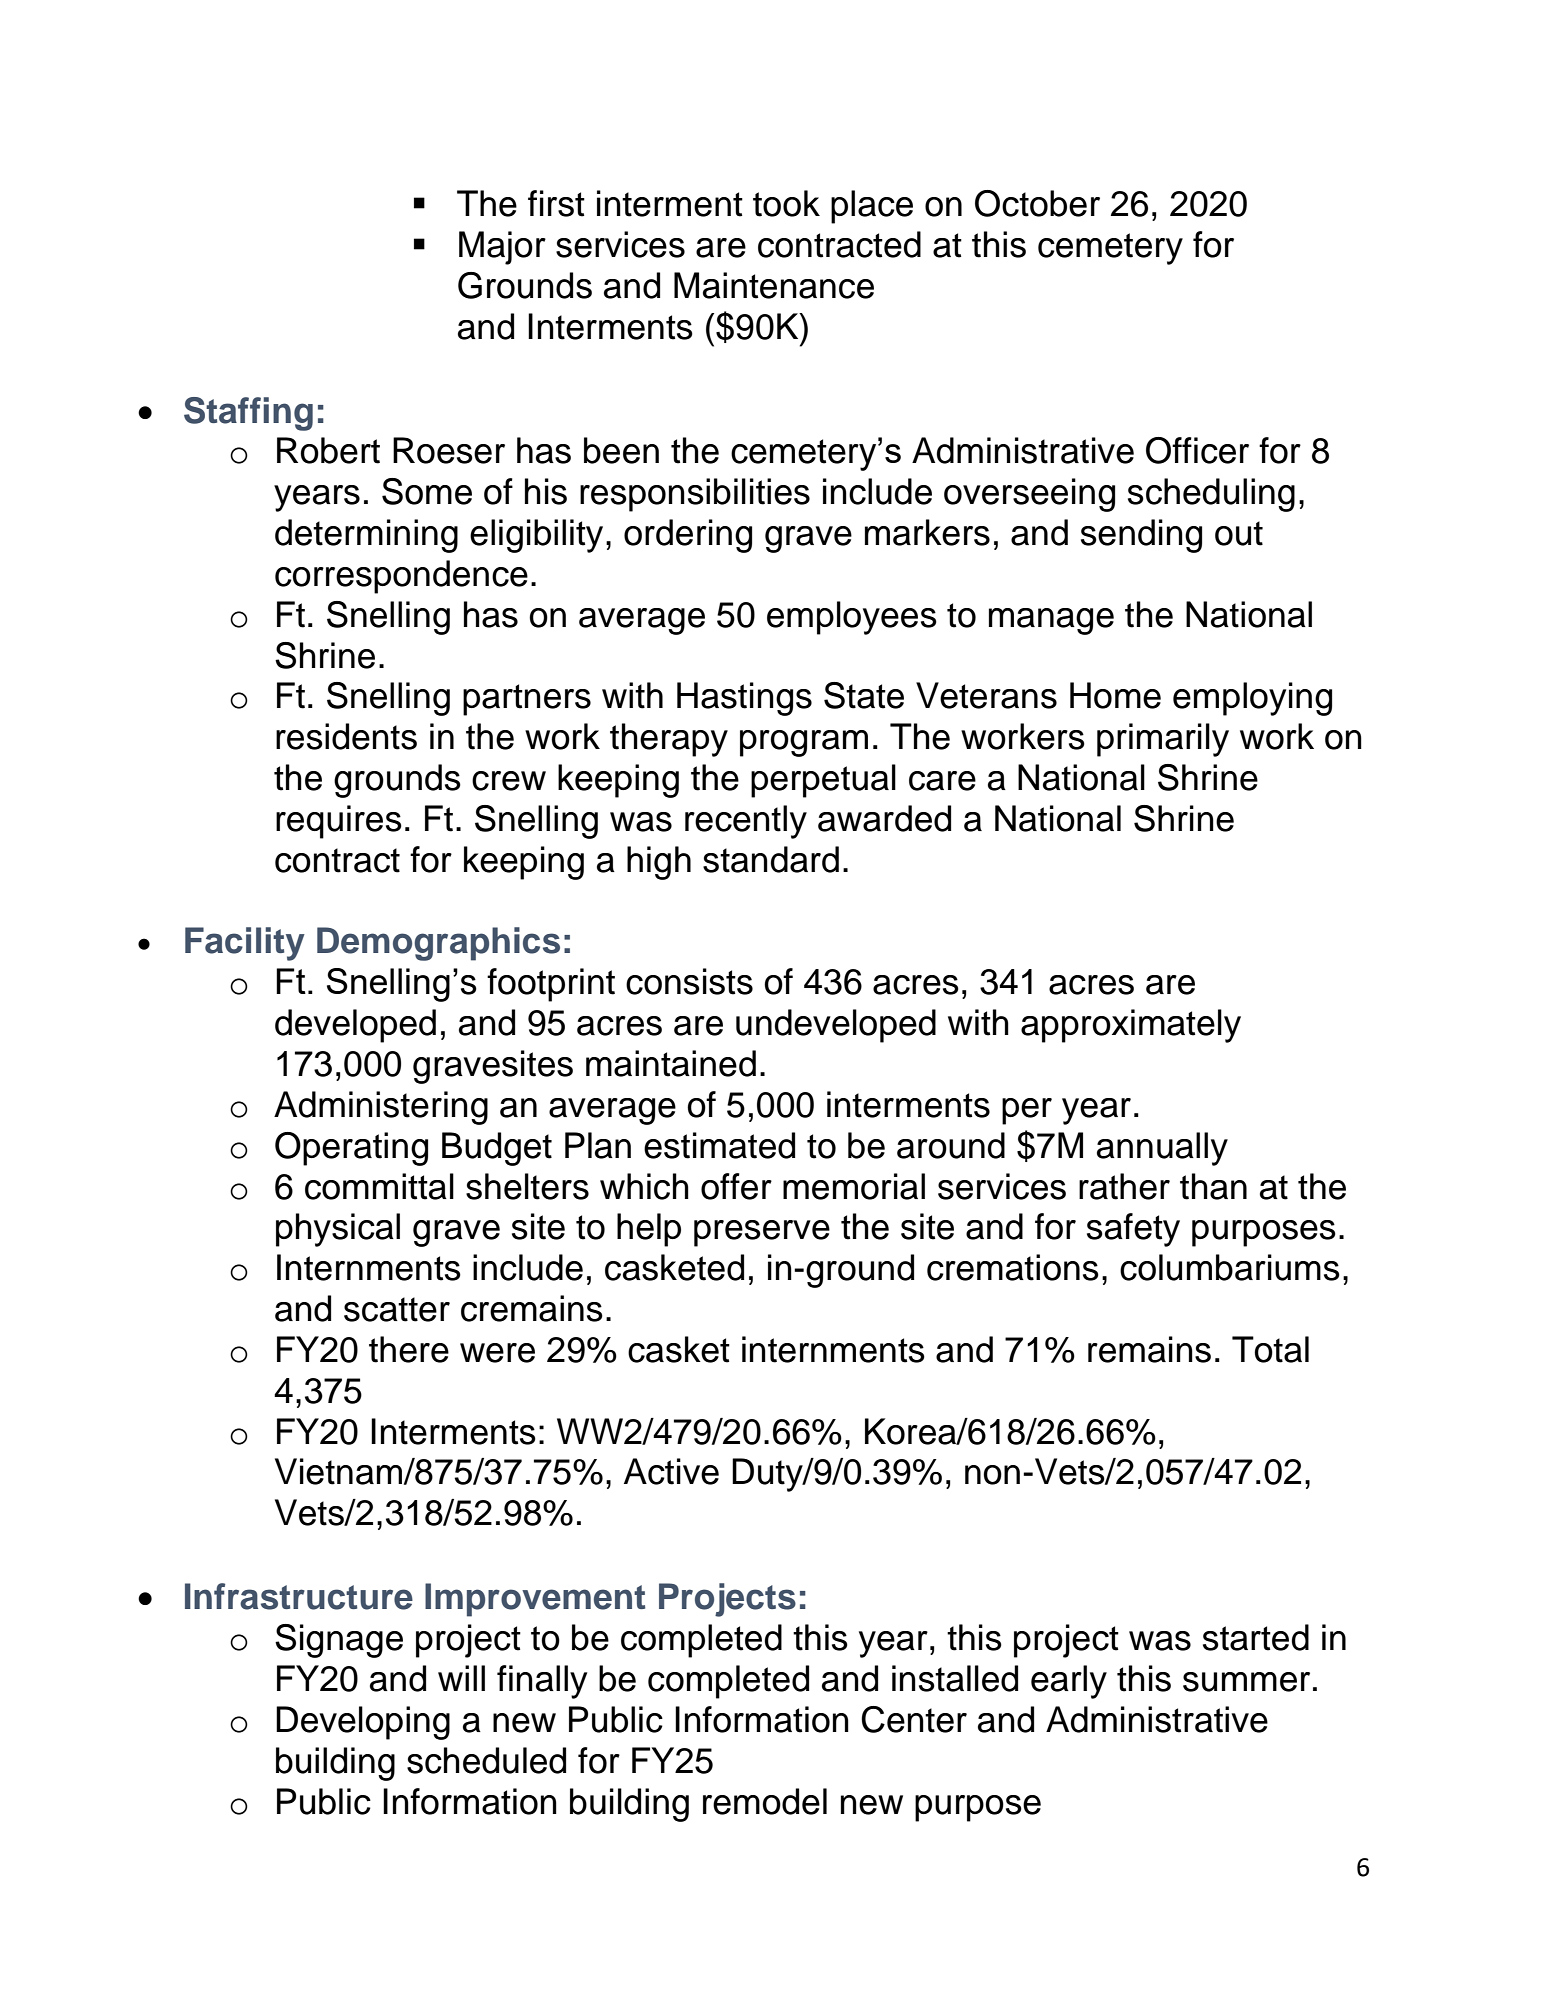 This screenshot has height=2009, width=1553. I want to click on program, so click(804, 743).
